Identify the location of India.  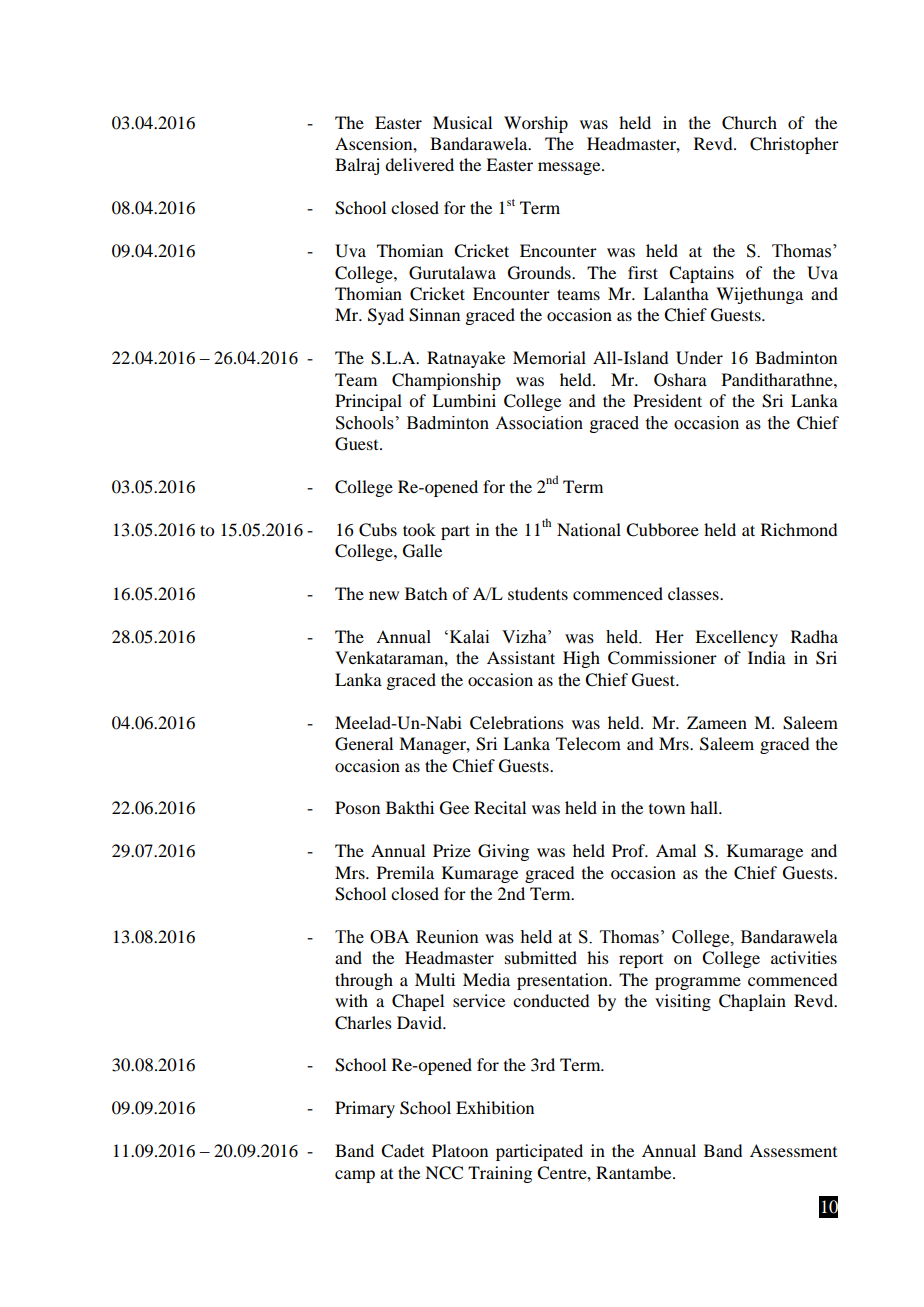
(767, 657).
